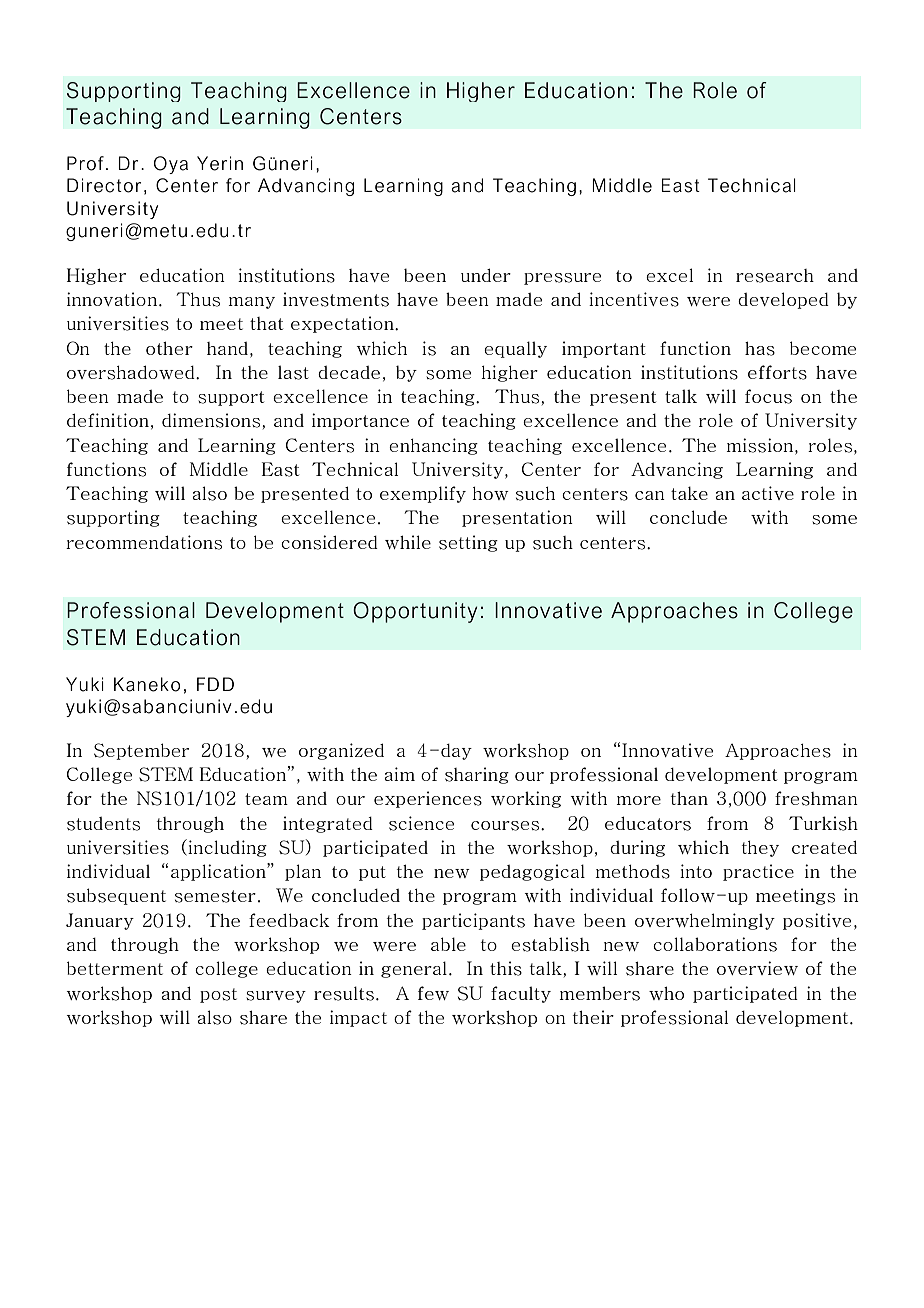 The image size is (924, 1308). I want to click on dimensions, so click(212, 420).
